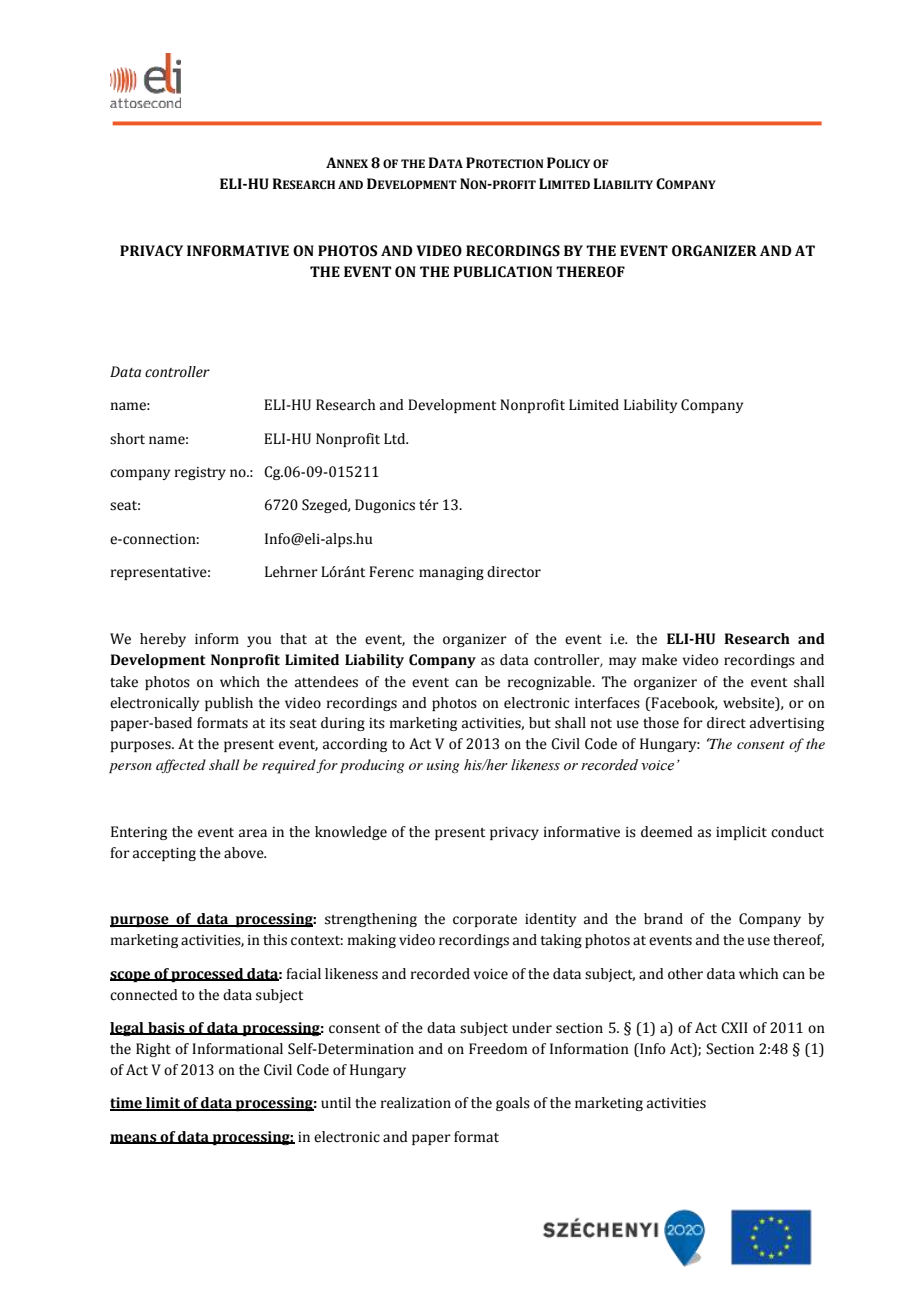 The height and width of the screenshot is (1308, 924). What do you see at coordinates (416, 1103) in the screenshot?
I see `realization` at bounding box center [416, 1103].
